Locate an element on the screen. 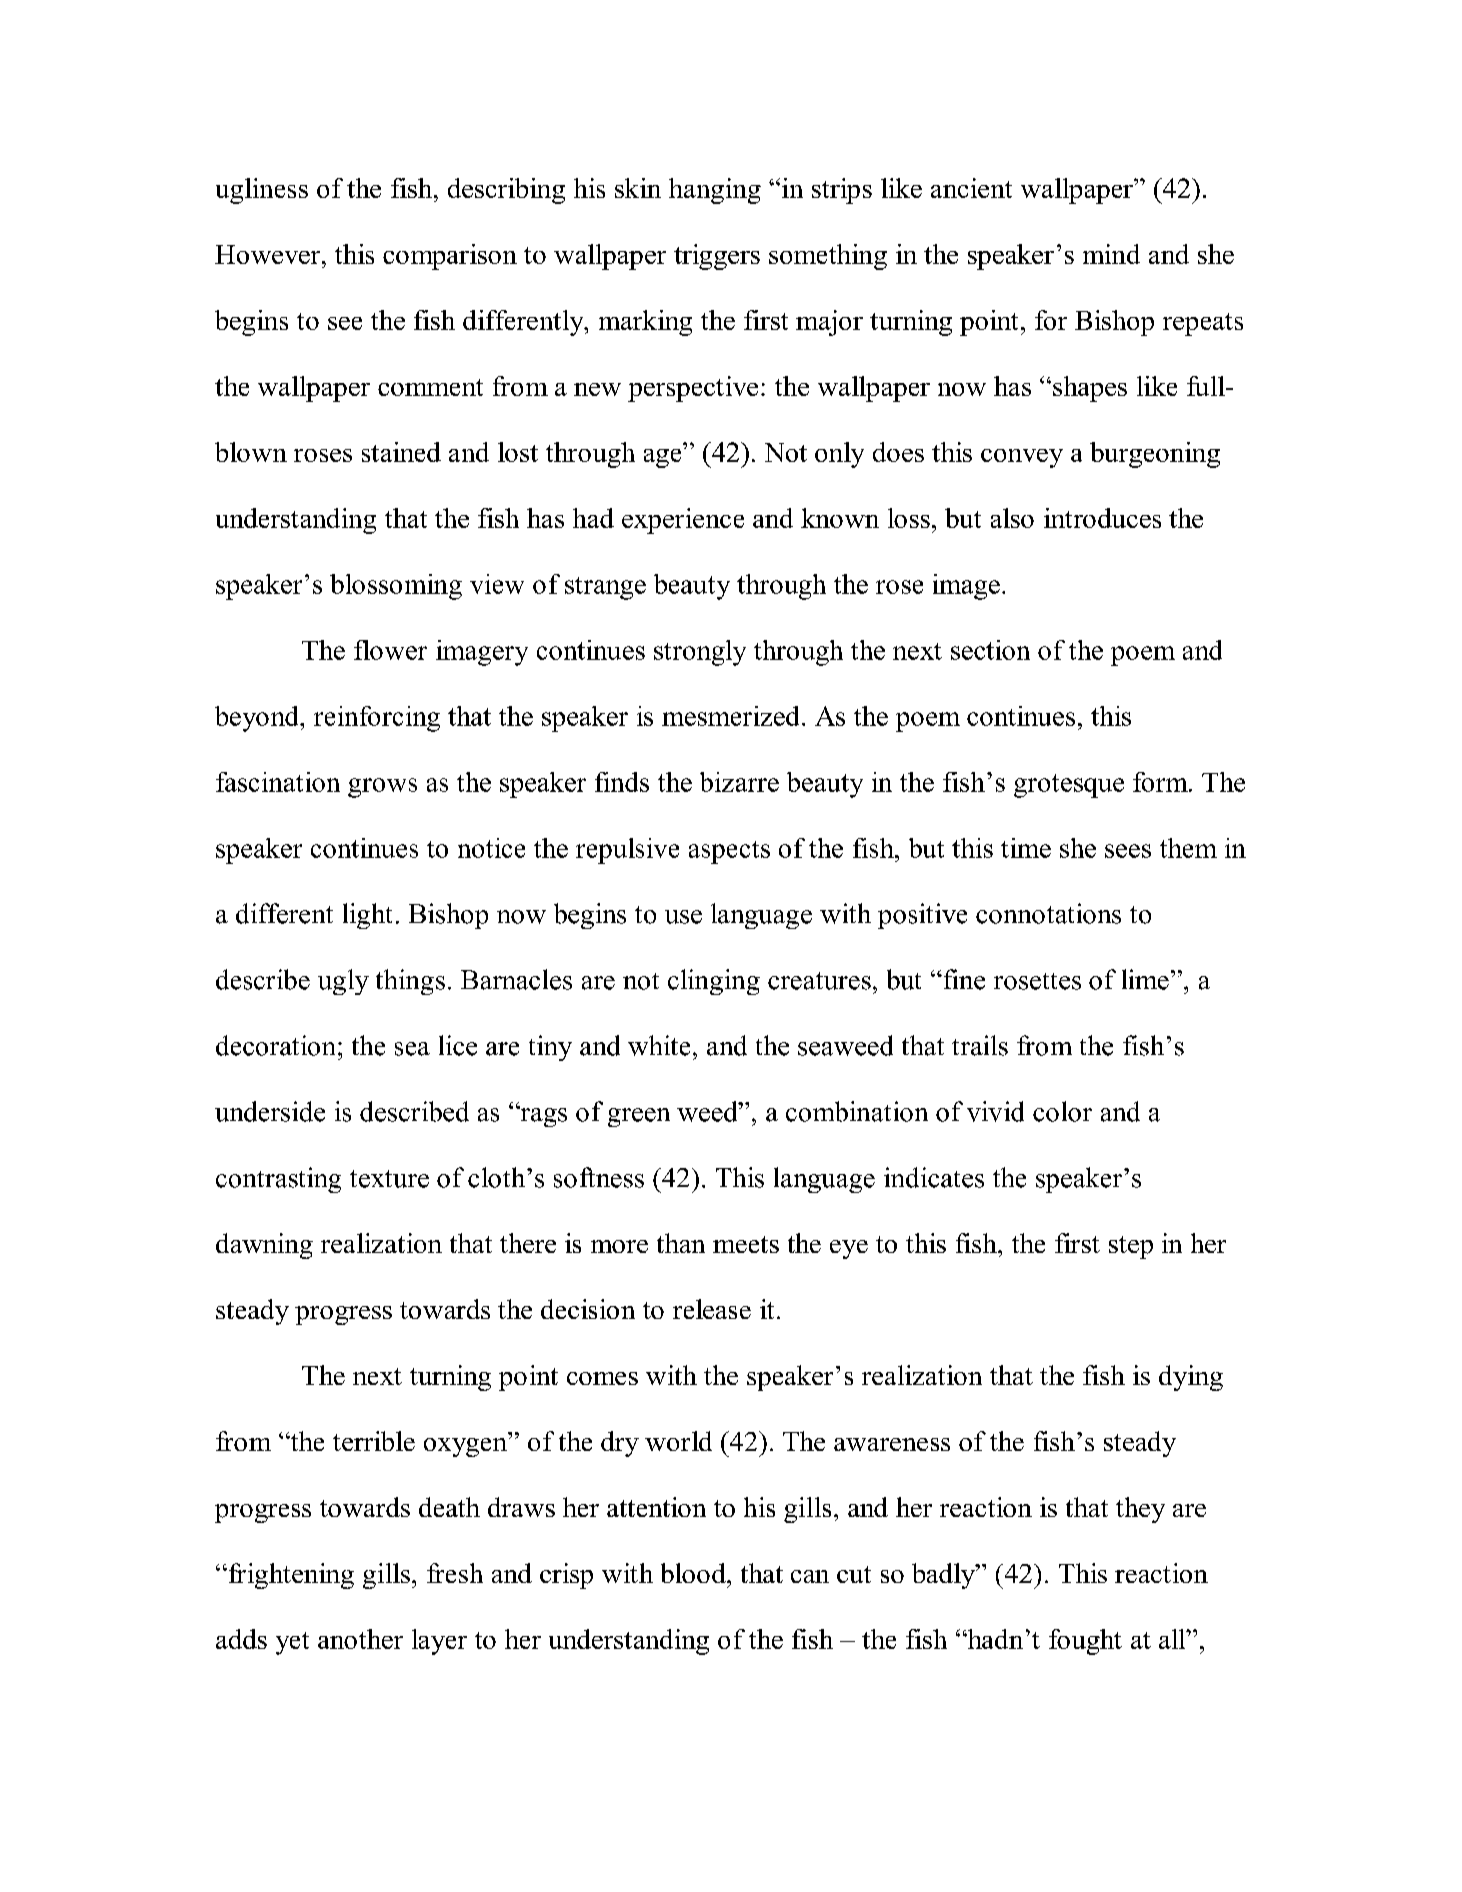 The height and width of the screenshot is (1892, 1462). blood is located at coordinates (694, 1573).
